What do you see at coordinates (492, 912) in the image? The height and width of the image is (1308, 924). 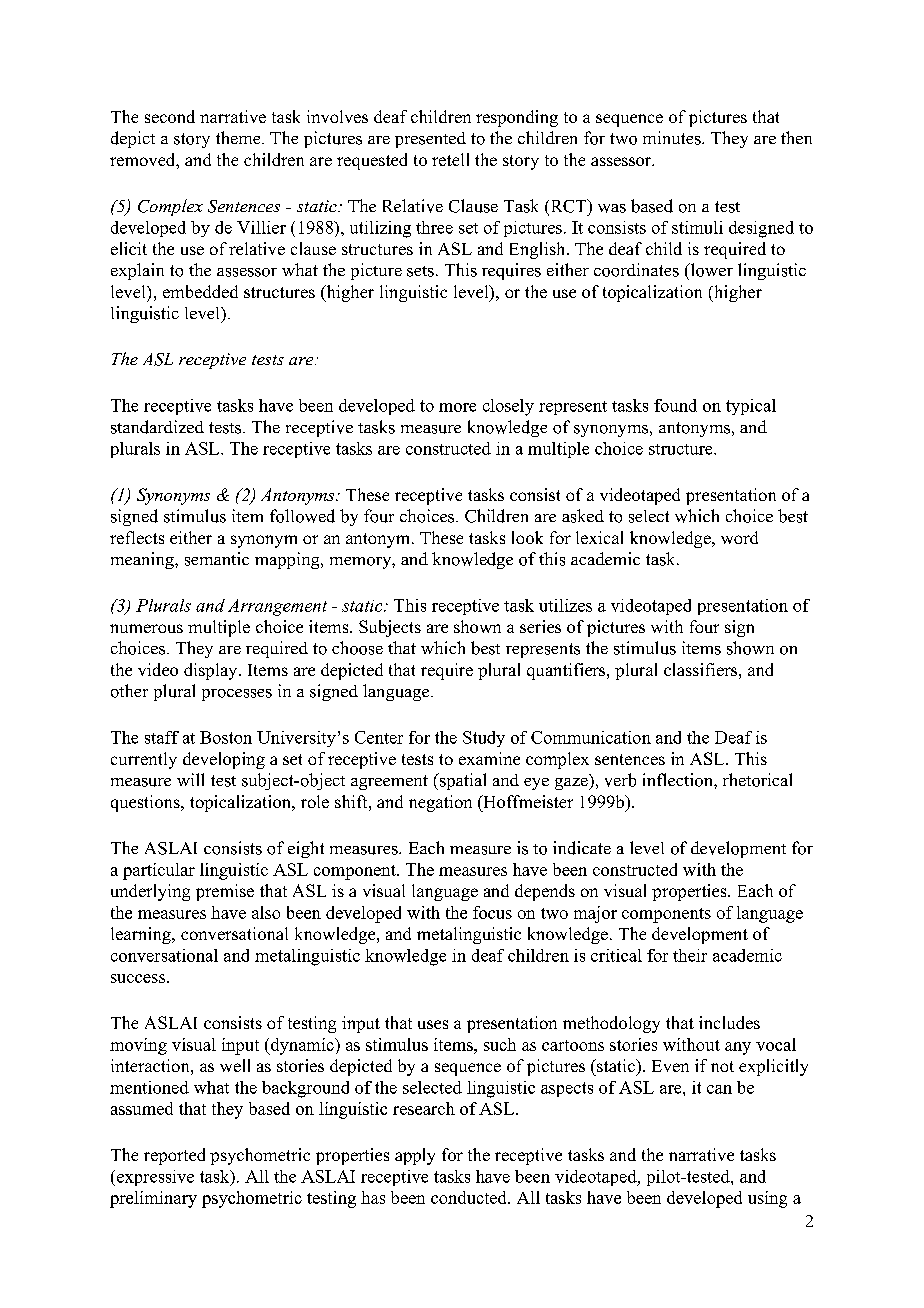 I see `focus` at bounding box center [492, 912].
